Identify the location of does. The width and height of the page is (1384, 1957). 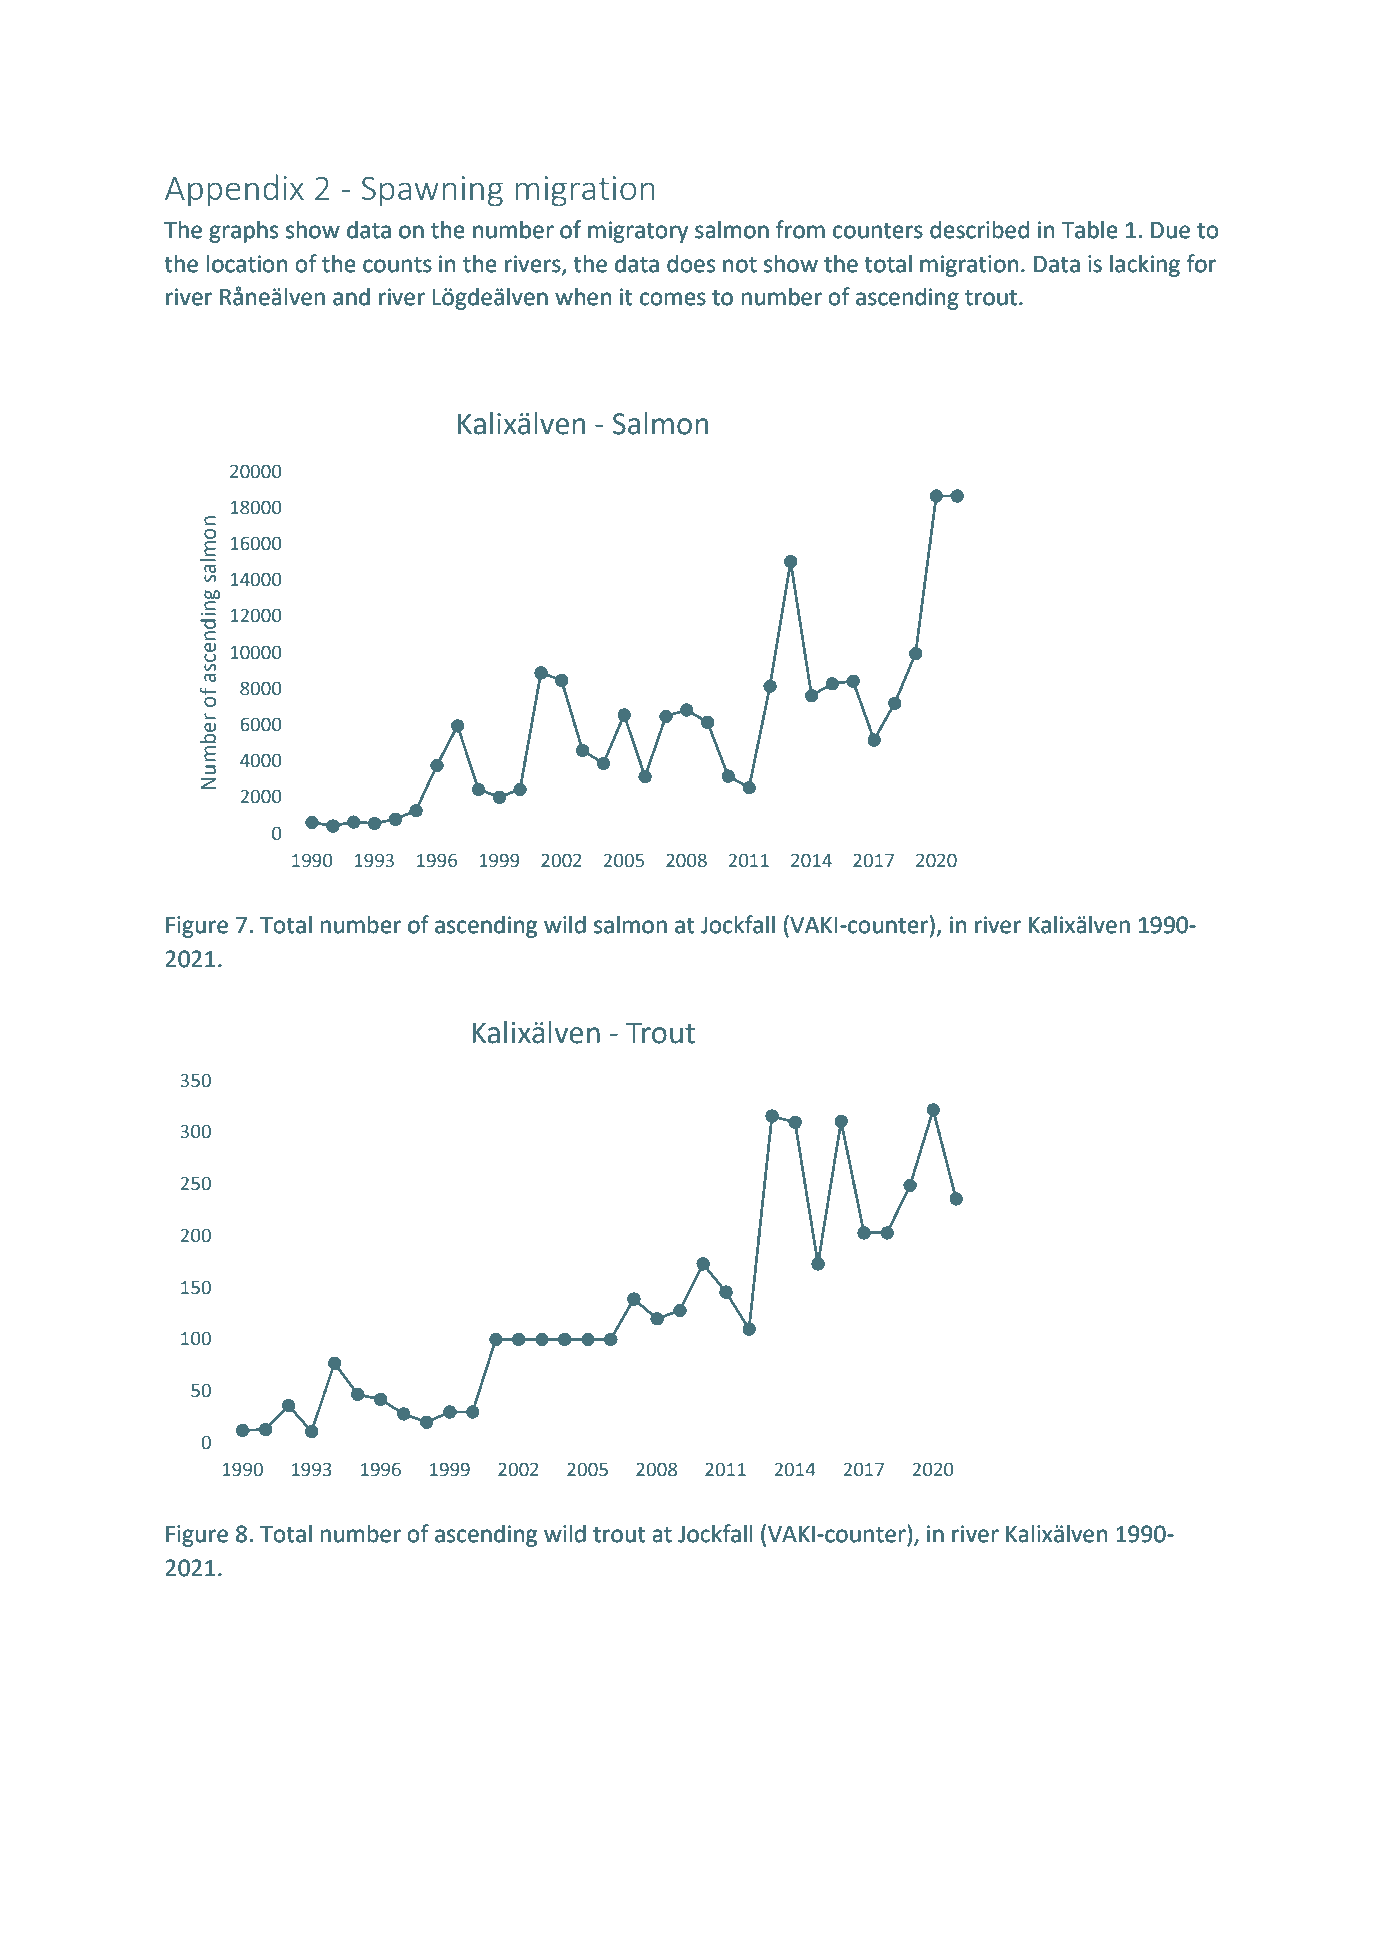
(691, 263).
